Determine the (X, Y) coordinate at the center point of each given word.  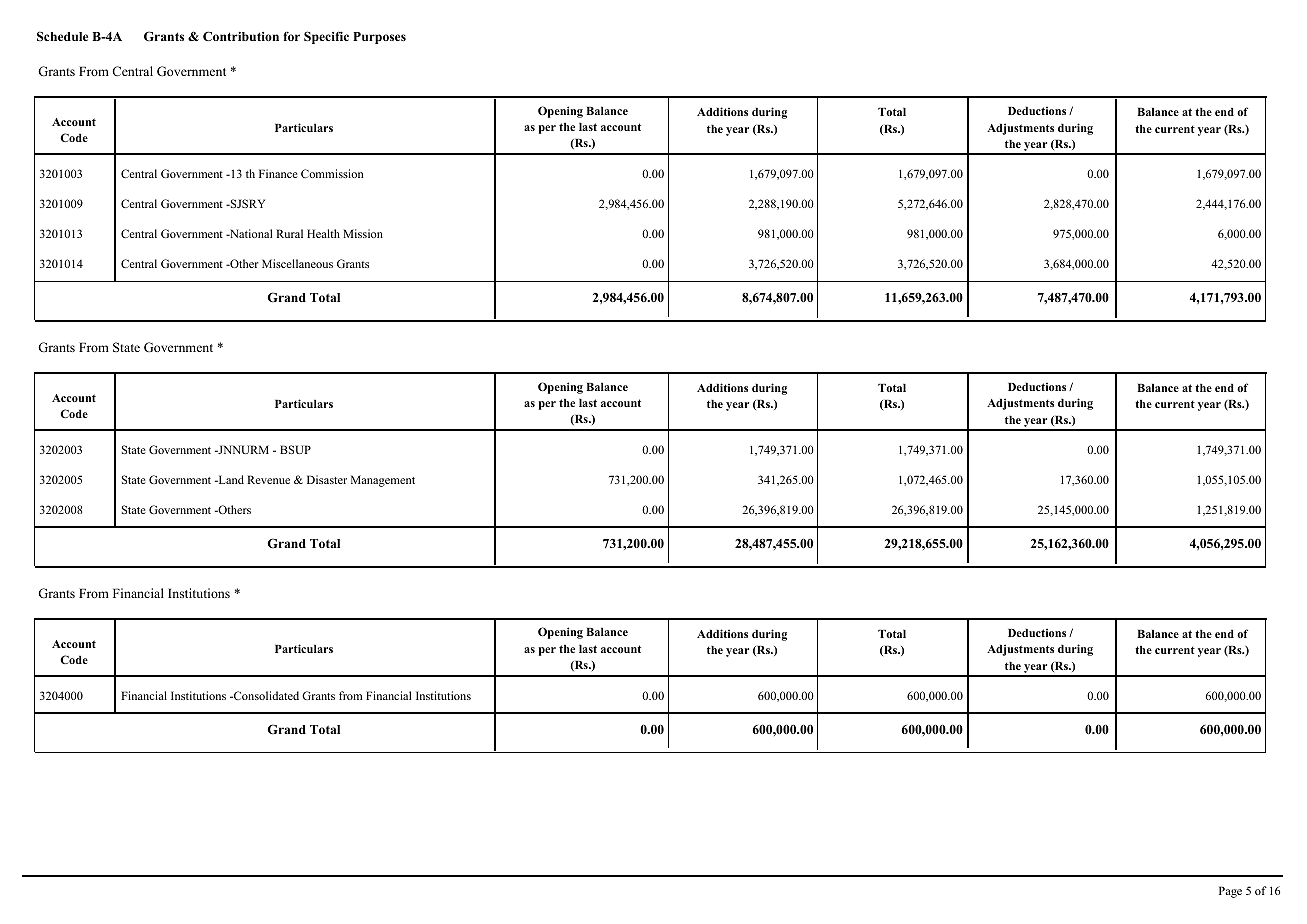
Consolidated (265, 695)
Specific (326, 37)
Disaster (327, 479)
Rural (289, 233)
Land (230, 479)
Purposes (379, 38)
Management (383, 481)
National (250, 233)
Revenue (268, 479)
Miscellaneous (297, 263)
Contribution (241, 36)
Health (323, 233)
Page (1230, 892)
